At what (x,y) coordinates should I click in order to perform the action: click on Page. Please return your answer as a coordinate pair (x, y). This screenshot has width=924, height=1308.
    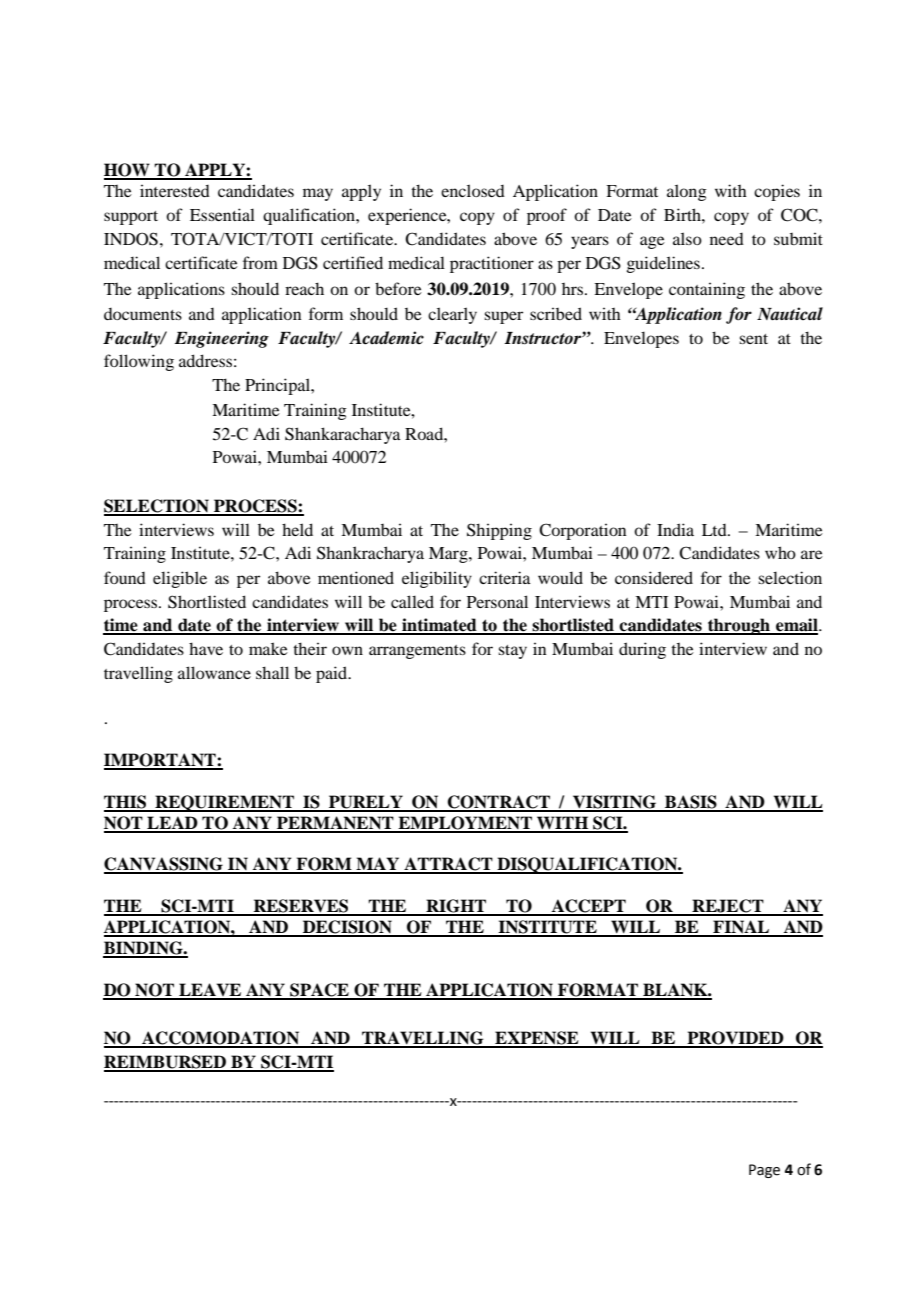
    Looking at the image, I should click on (764, 1171).
